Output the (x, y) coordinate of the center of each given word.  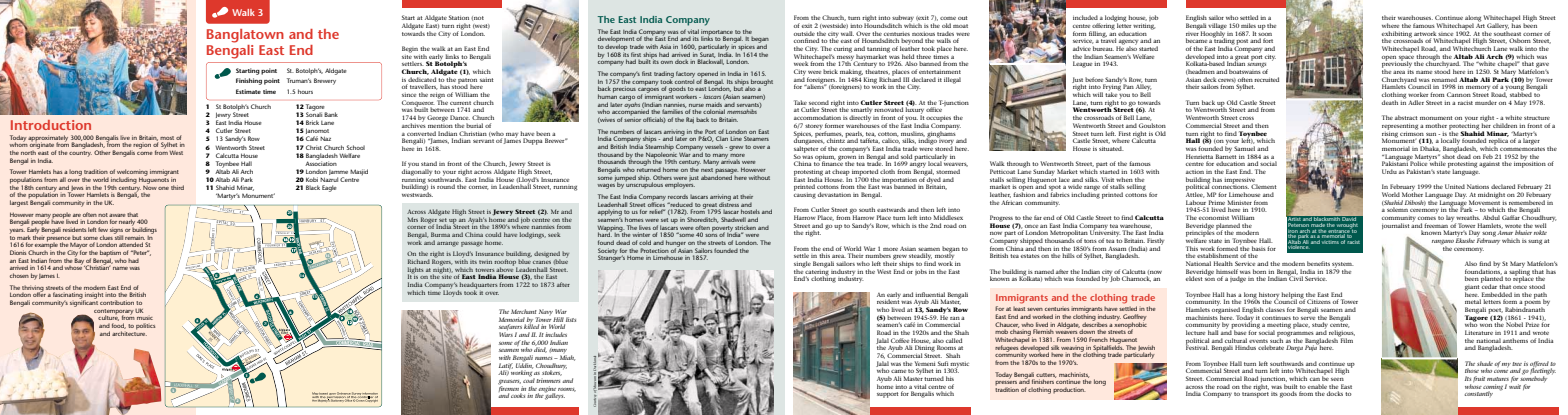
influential (930, 294)
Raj (690, 120)
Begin (410, 49)
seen (1337, 379)
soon (1265, 34)
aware (117, 215)
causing (805, 194)
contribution (117, 302)
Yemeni (925, 363)
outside (804, 33)
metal (1473, 302)
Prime (1217, 202)
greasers (509, 383)
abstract (1406, 117)
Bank (331, 114)
